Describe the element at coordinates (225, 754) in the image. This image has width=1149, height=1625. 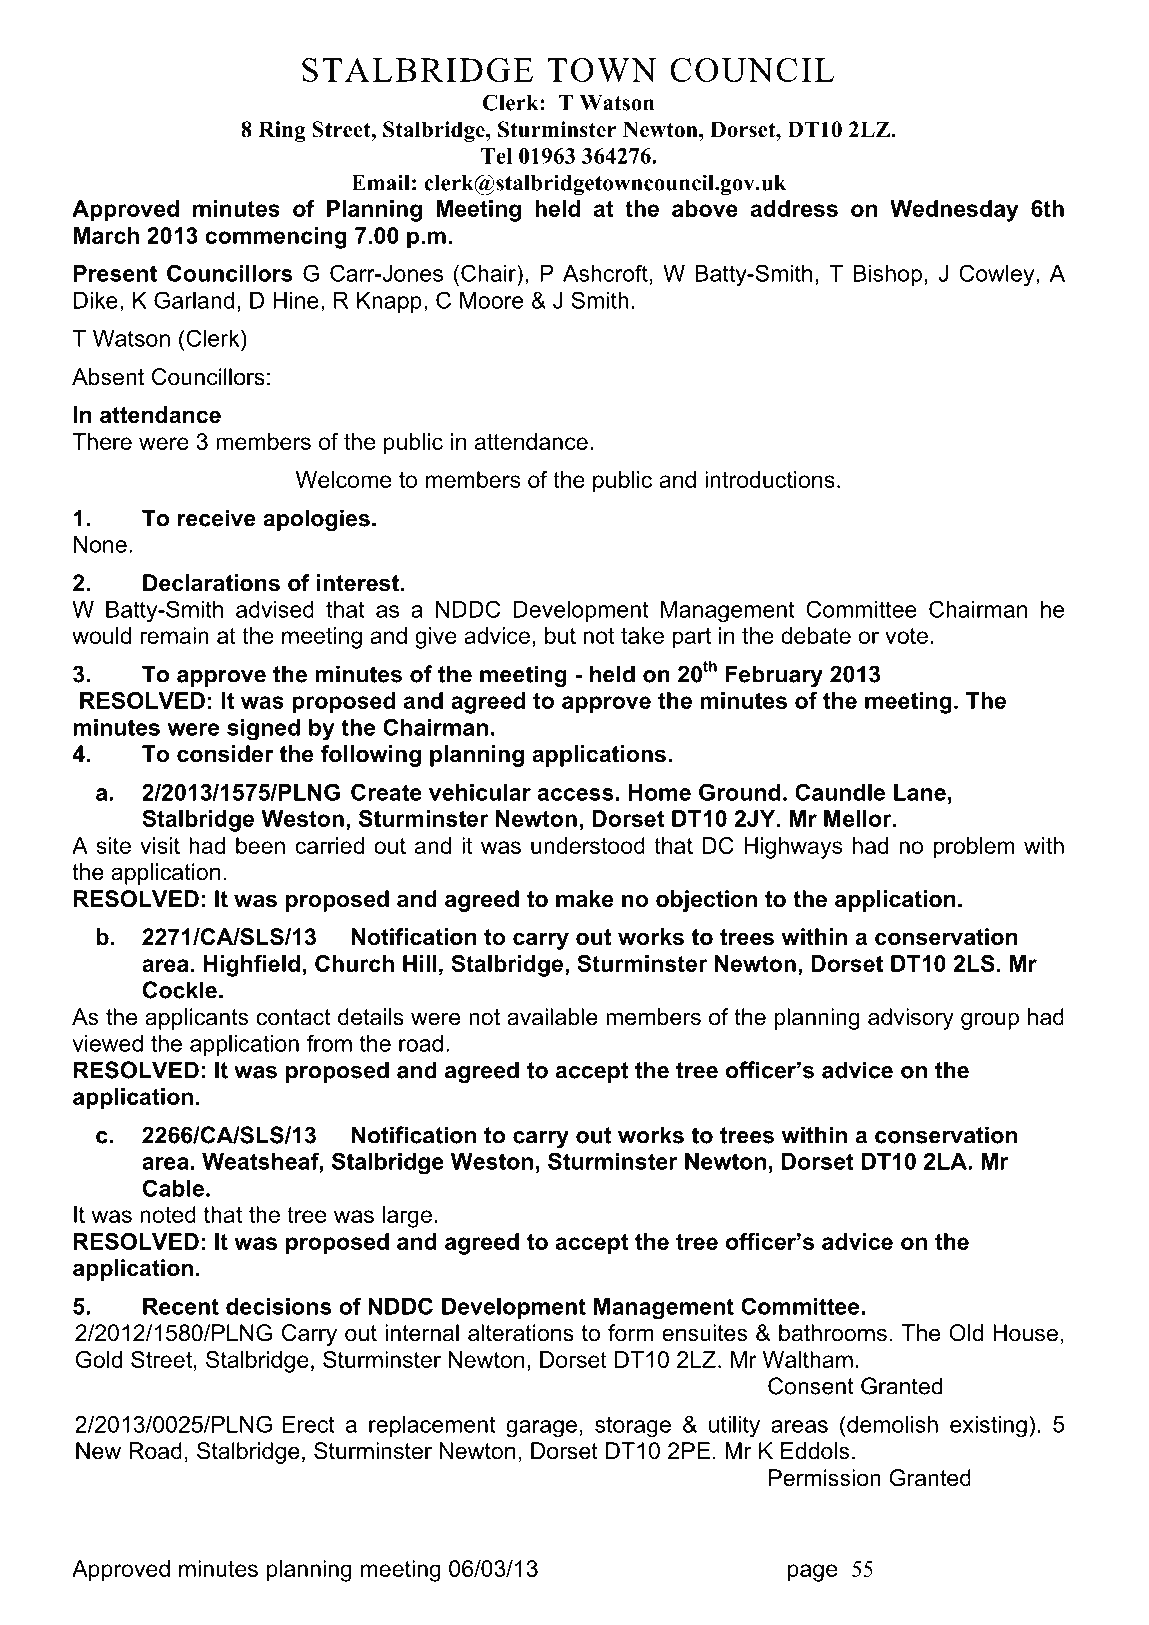
I see `consider` at that location.
